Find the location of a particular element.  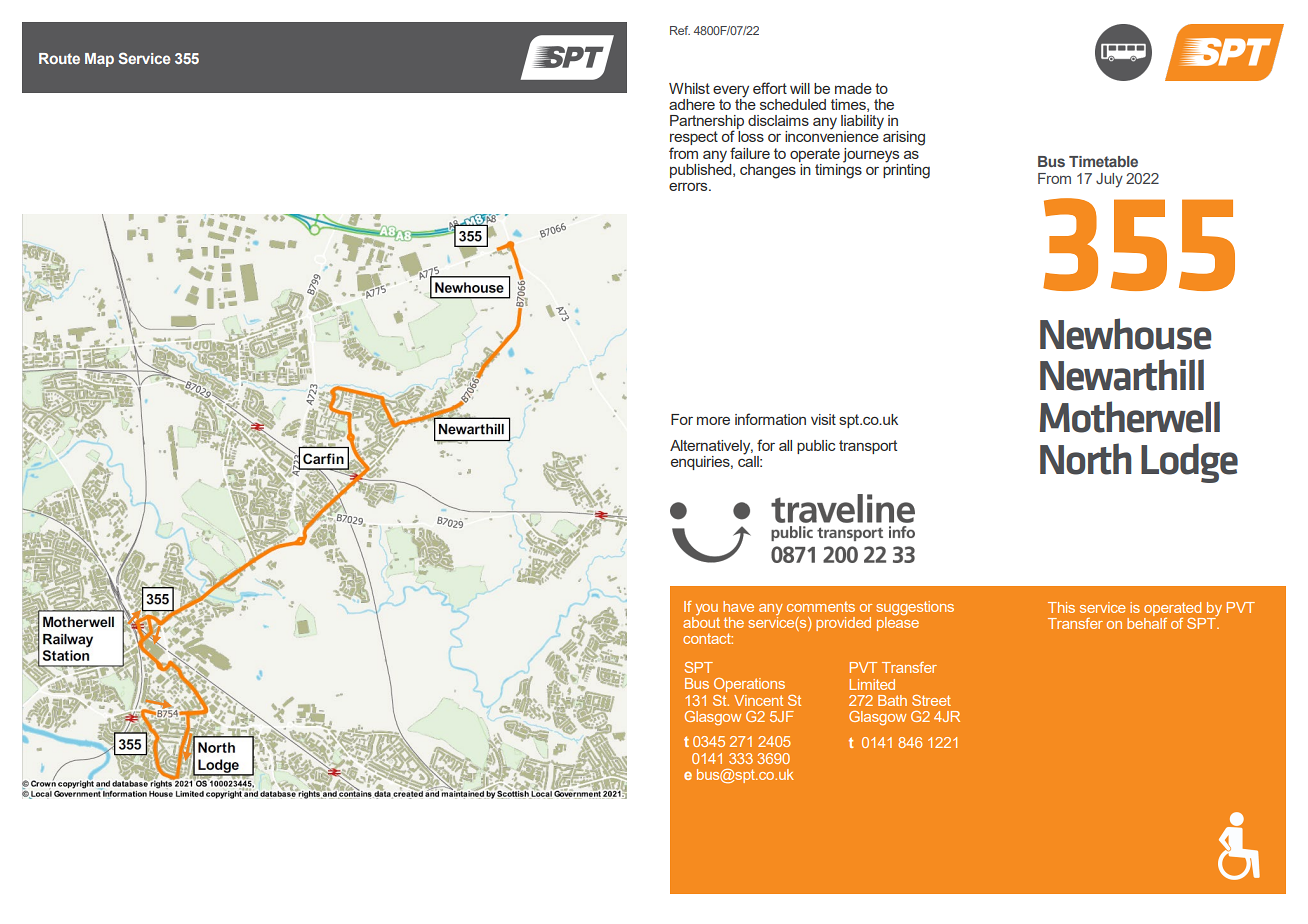

Ref is located at coordinates (680, 30).
